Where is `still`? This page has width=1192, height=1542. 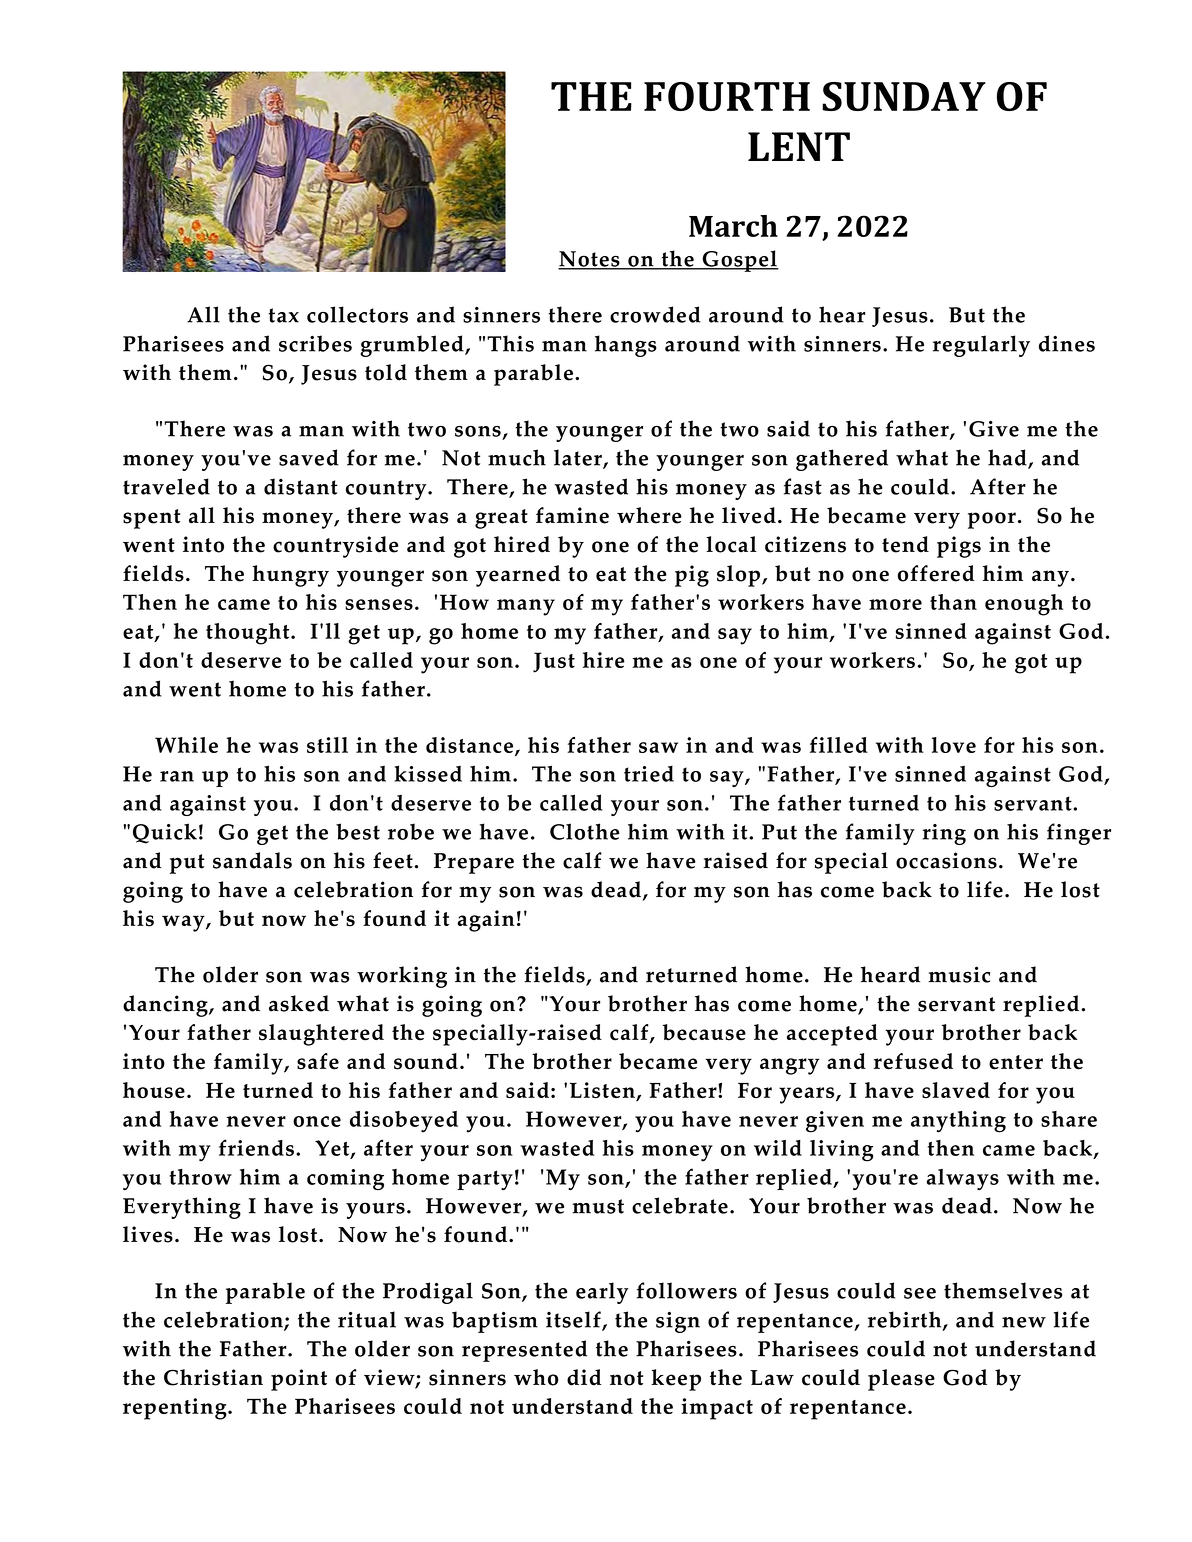
still is located at coordinates (327, 745).
